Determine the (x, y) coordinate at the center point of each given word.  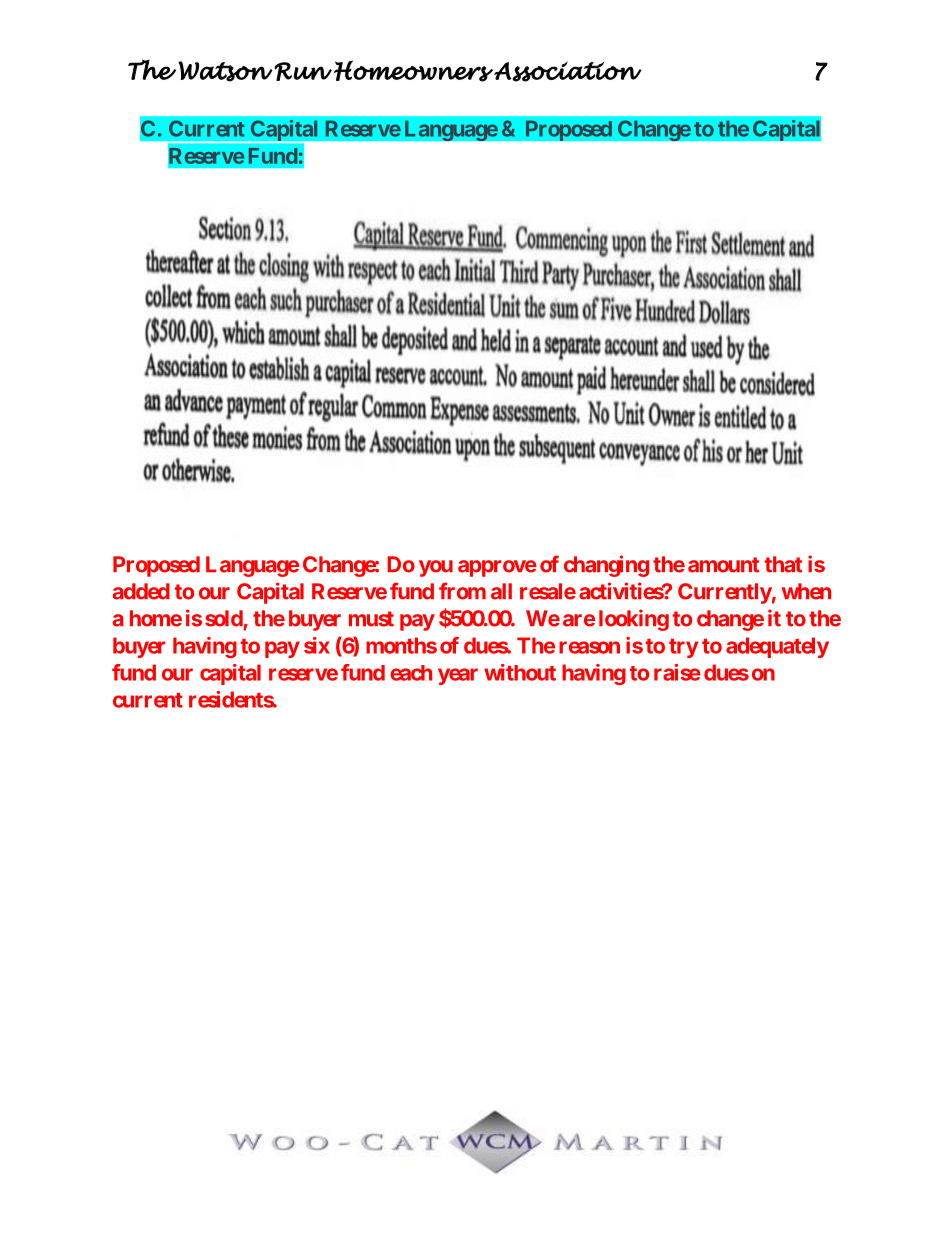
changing (606, 566)
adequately (777, 647)
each (411, 673)
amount (723, 565)
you (436, 568)
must (371, 619)
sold (224, 618)
